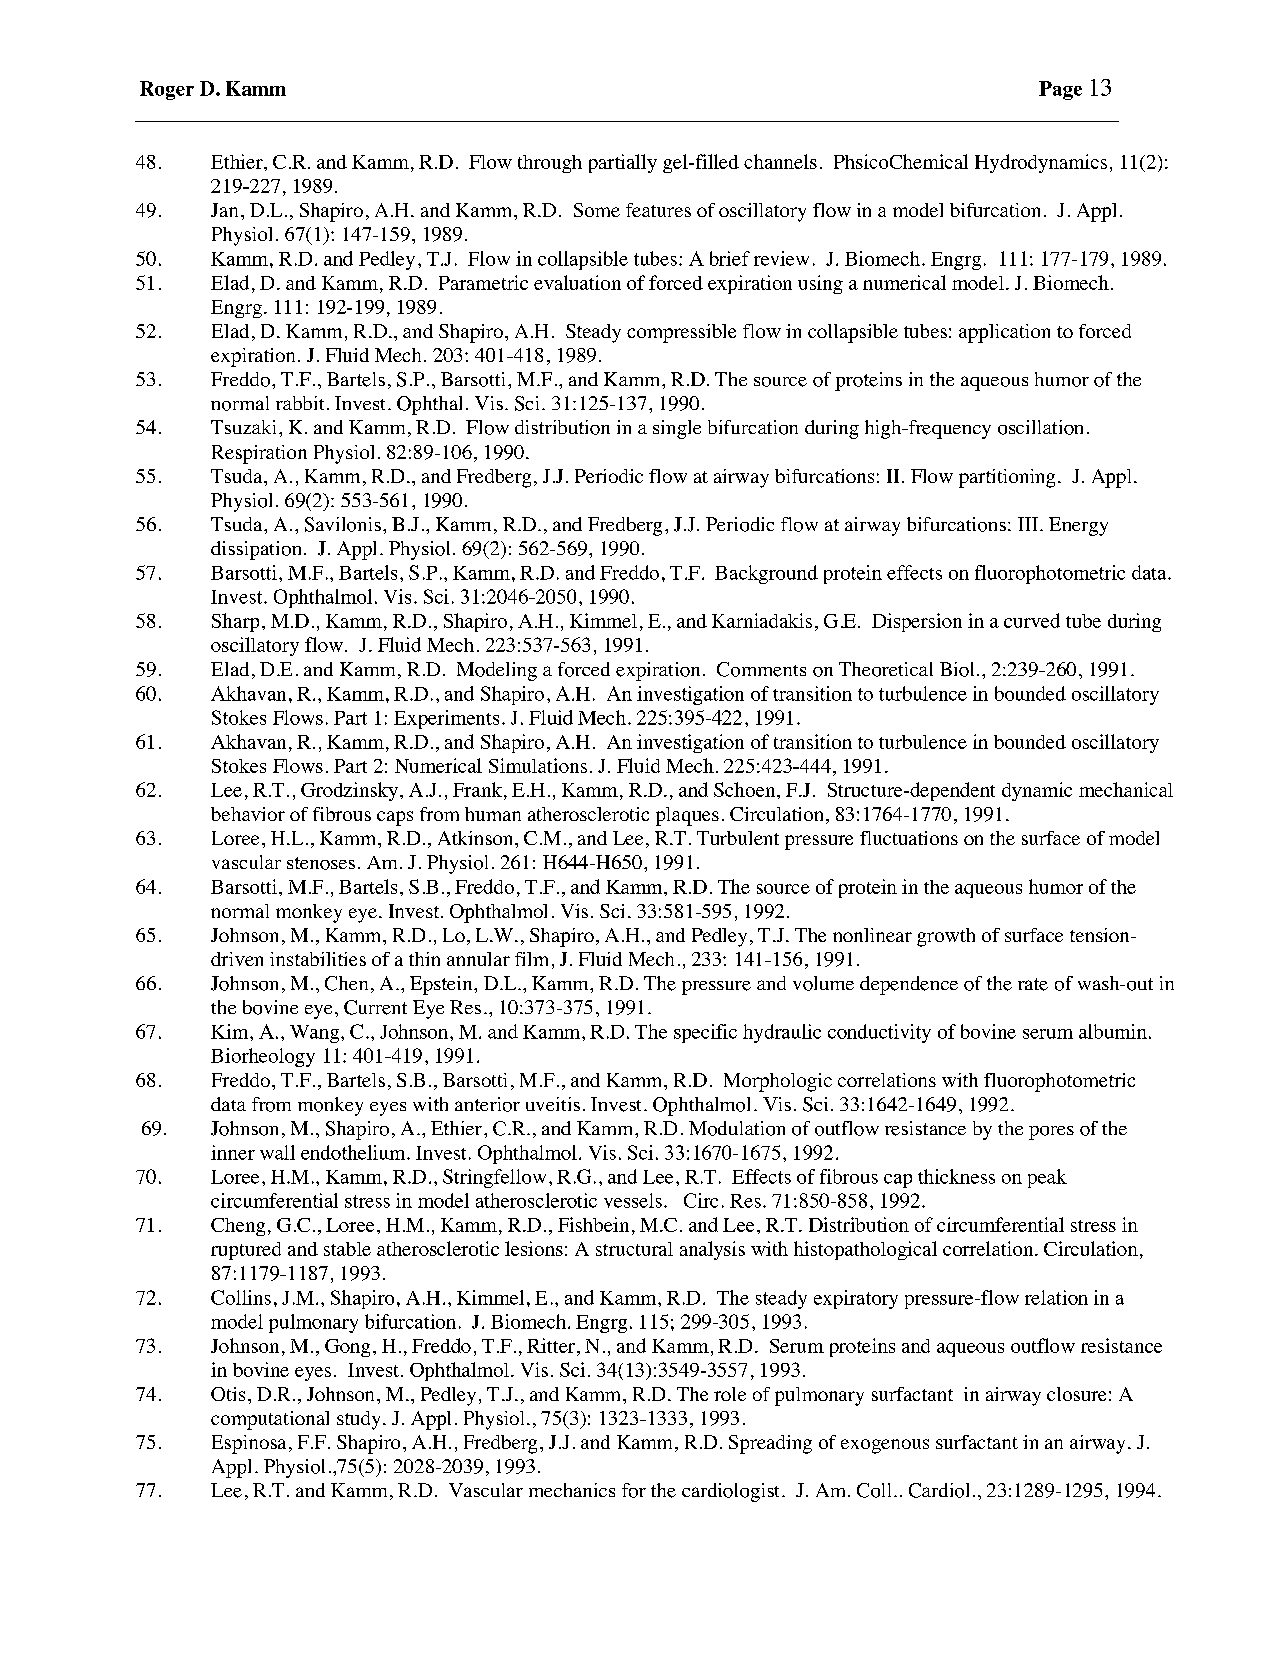 The image size is (1280, 1657). Describe the element at coordinates (1060, 90) in the screenshot. I see `Page` at that location.
